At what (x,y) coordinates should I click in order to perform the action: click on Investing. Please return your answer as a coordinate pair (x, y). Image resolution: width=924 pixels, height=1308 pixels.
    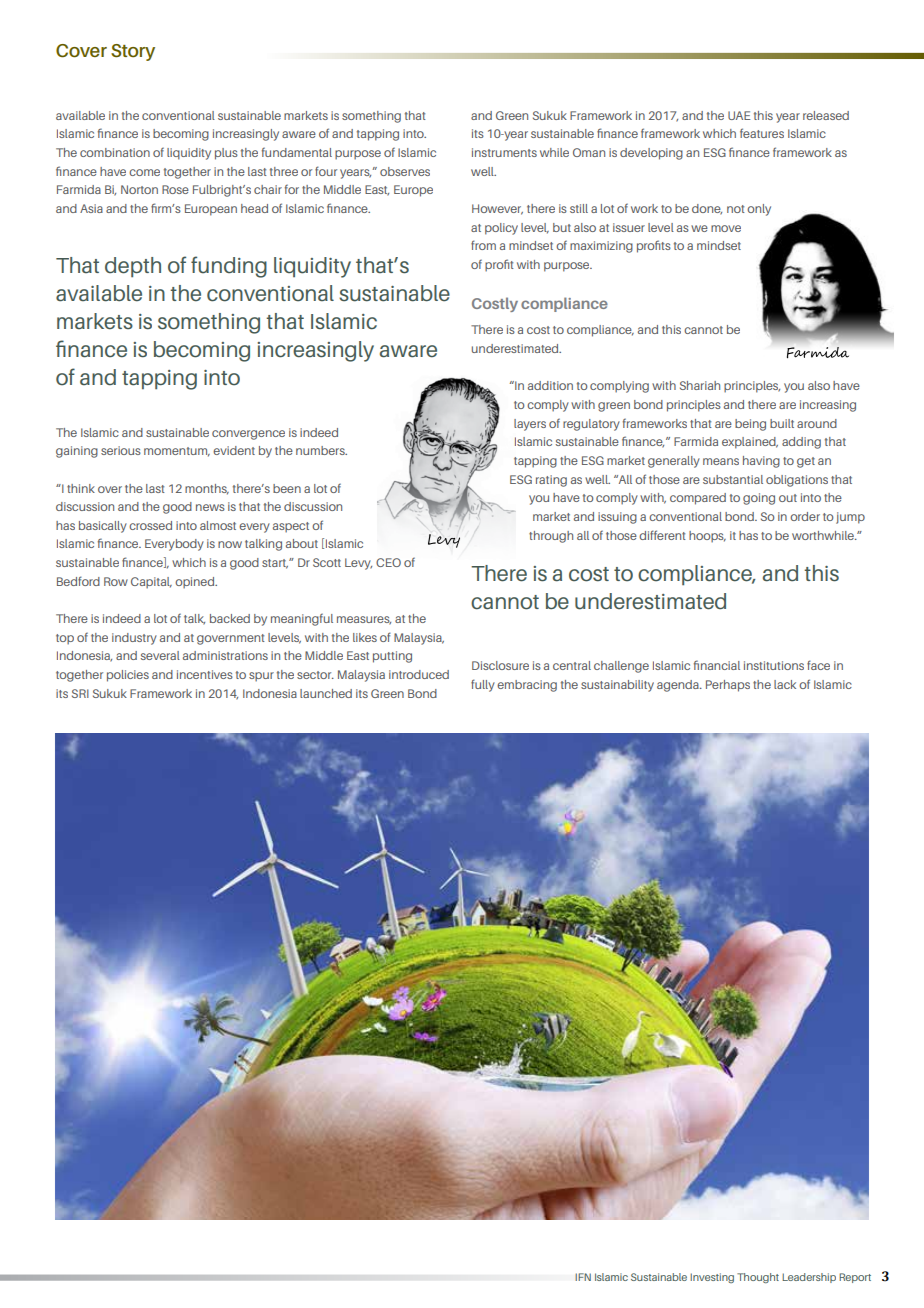
    Looking at the image, I should click on (712, 1278).
